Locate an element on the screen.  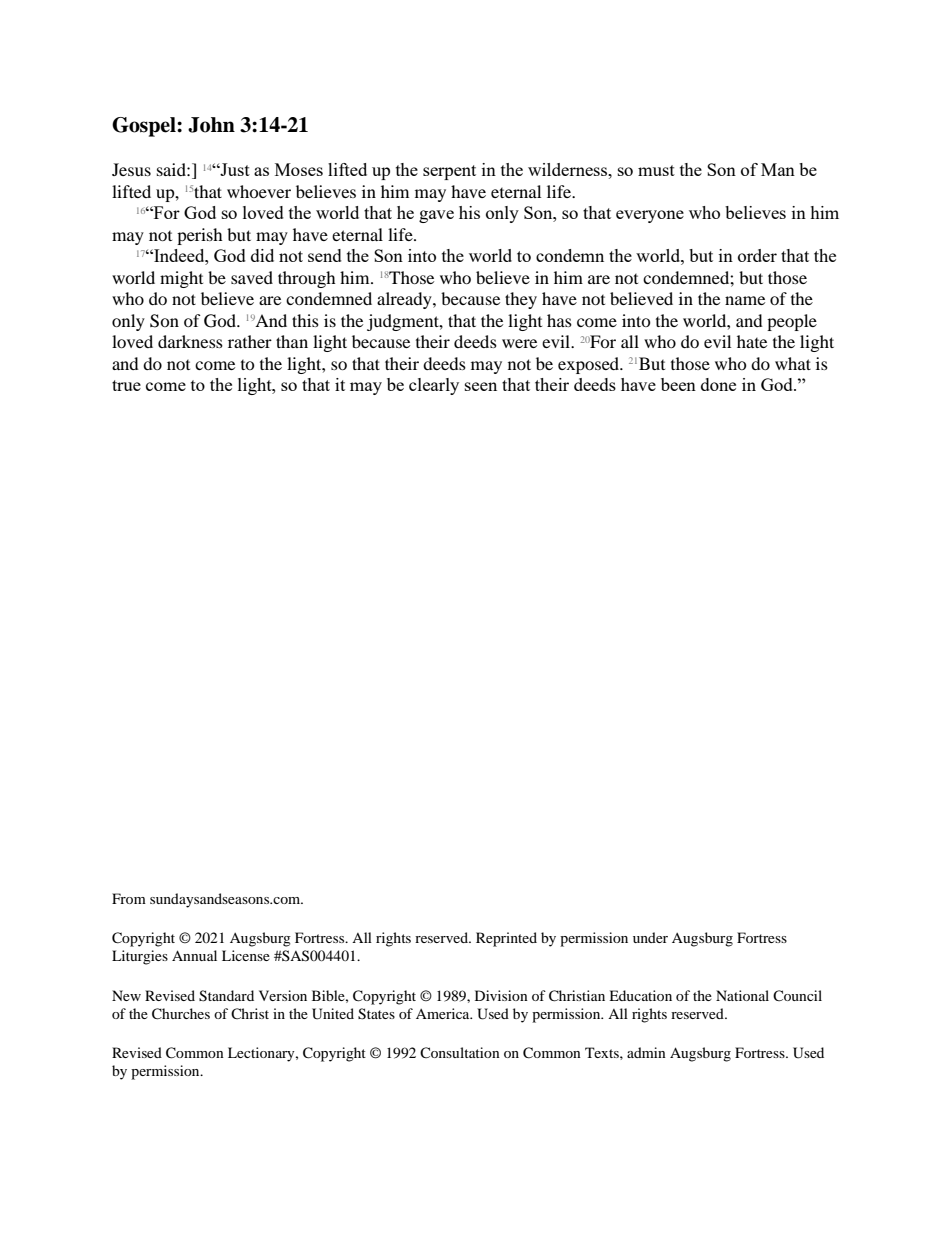
serpent is located at coordinates (449, 172).
